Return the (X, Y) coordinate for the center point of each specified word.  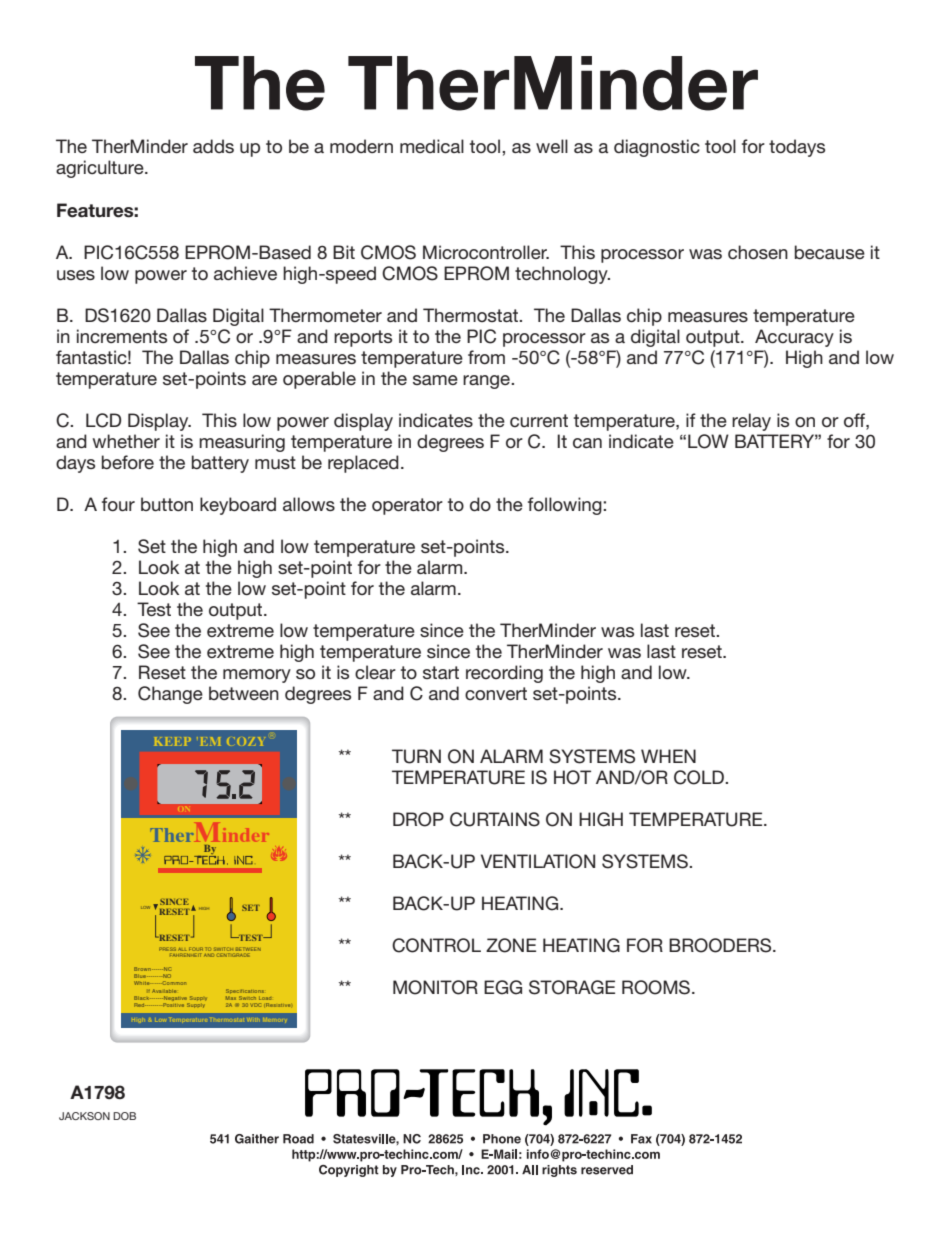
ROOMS (657, 987)
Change (170, 695)
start (441, 672)
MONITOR (435, 987)
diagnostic (657, 148)
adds (213, 146)
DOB (124, 1116)
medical (432, 146)
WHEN (668, 756)
